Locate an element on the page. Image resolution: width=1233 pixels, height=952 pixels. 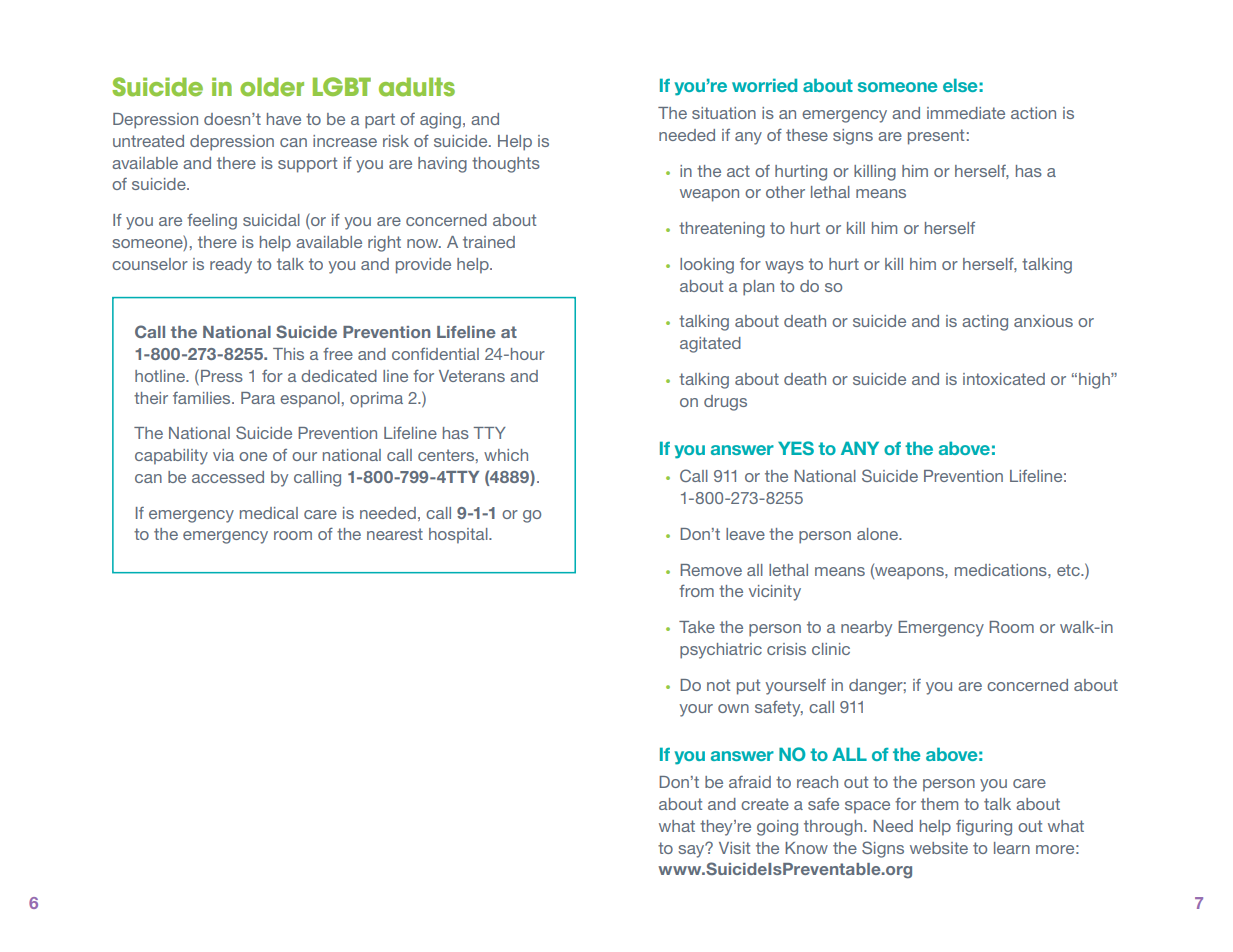
Visit is located at coordinates (734, 848).
